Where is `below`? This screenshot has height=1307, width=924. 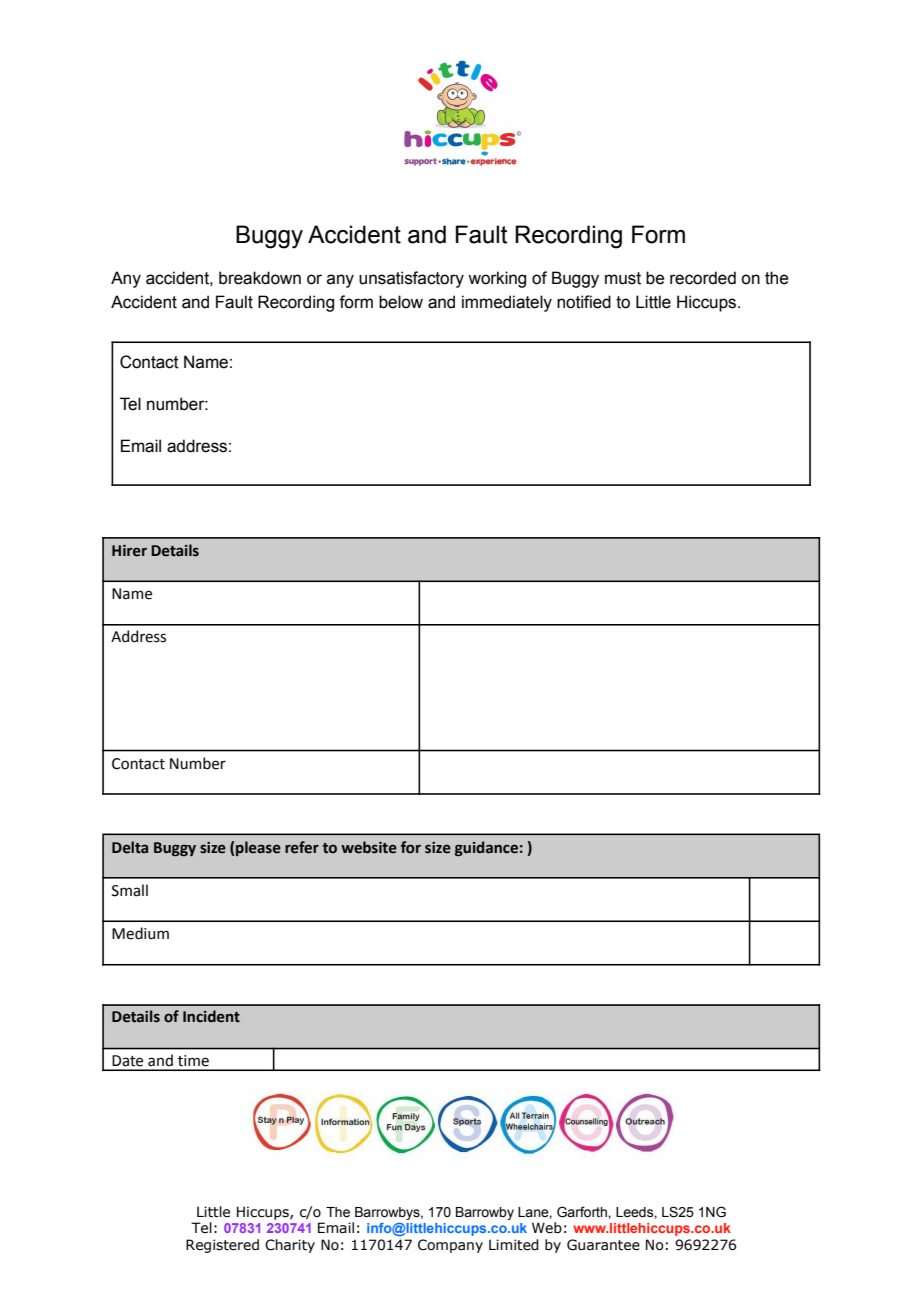 below is located at coordinates (401, 302).
